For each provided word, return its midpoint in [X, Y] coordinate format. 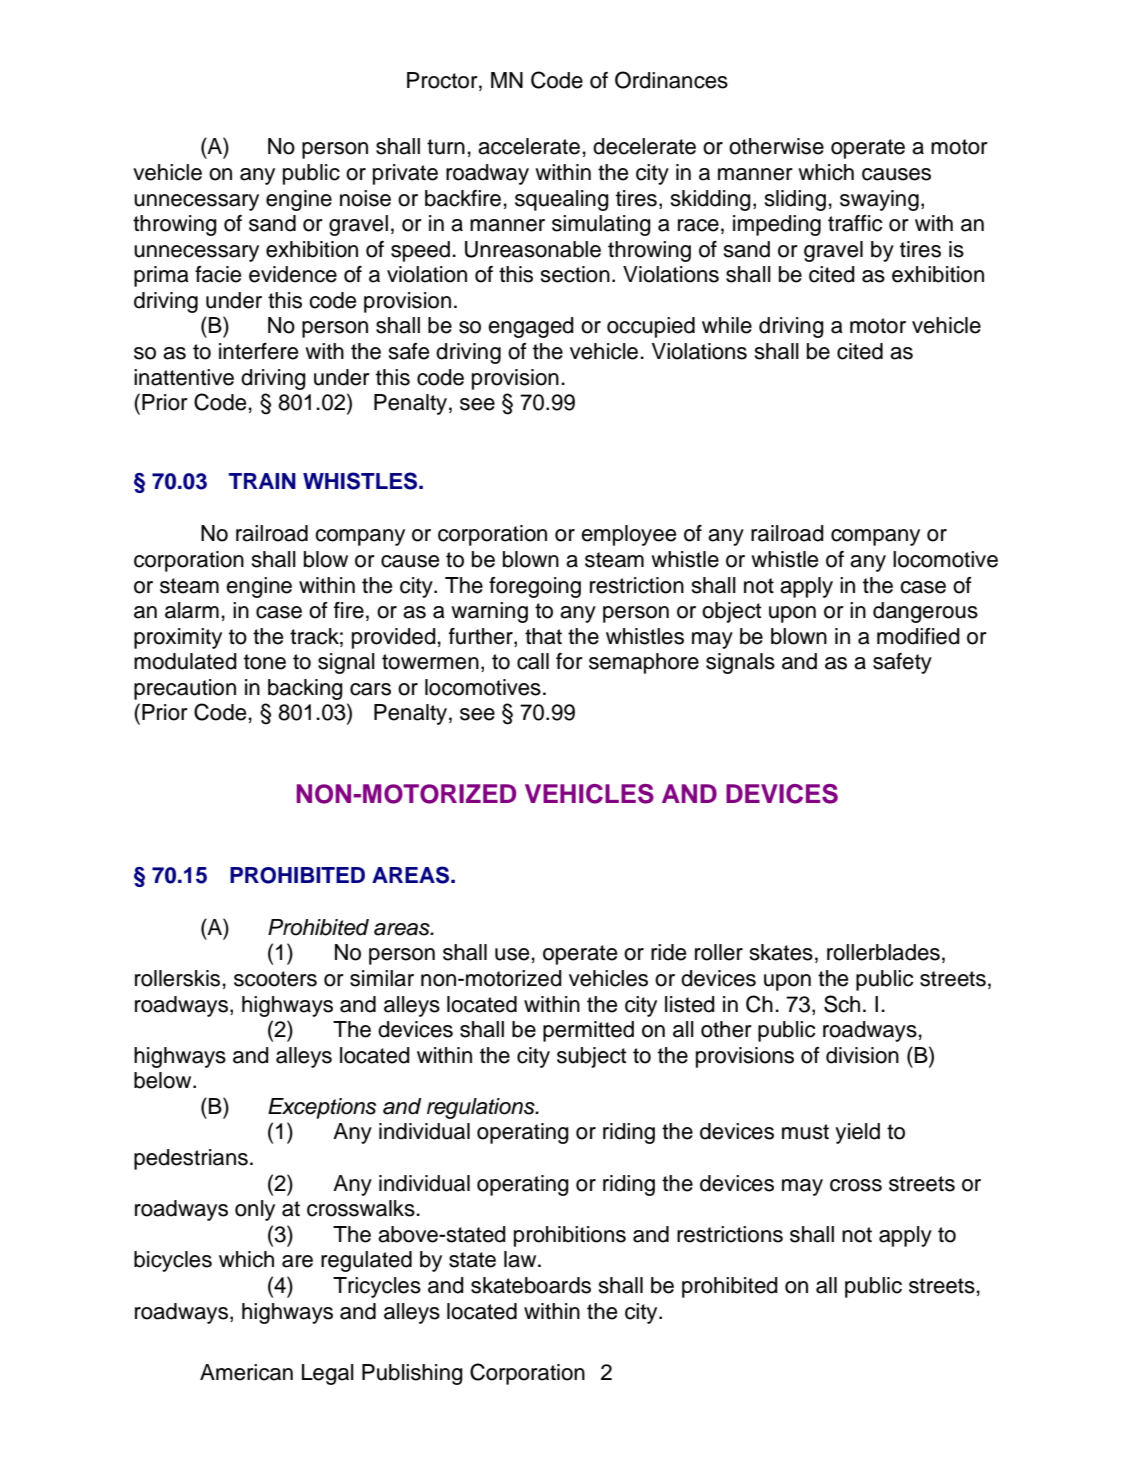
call [533, 661]
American [246, 1372]
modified [918, 636]
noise [365, 198]
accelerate [529, 146]
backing [305, 689]
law [521, 1259]
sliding [795, 200]
